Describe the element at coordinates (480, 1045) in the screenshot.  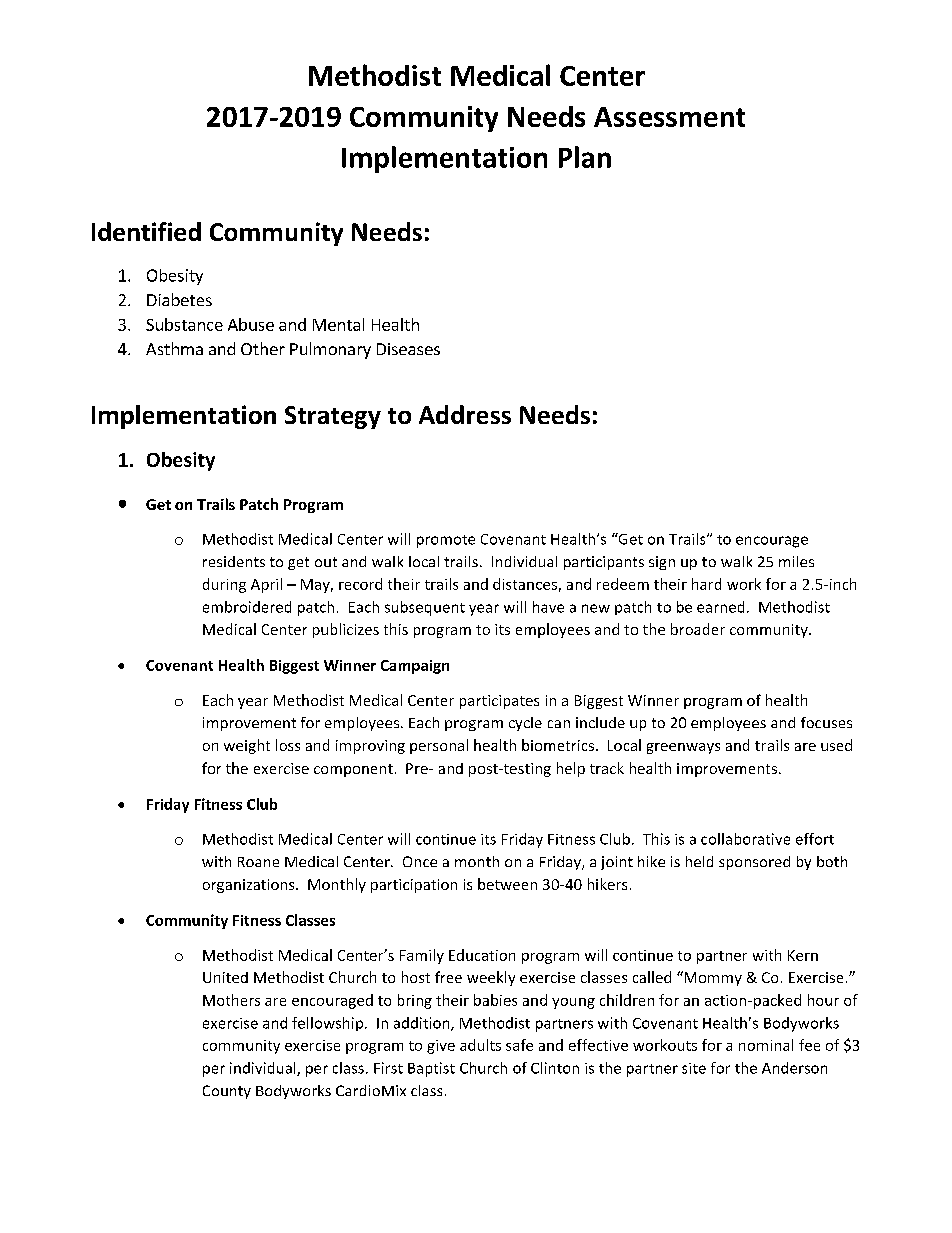
I see `adults` at that location.
